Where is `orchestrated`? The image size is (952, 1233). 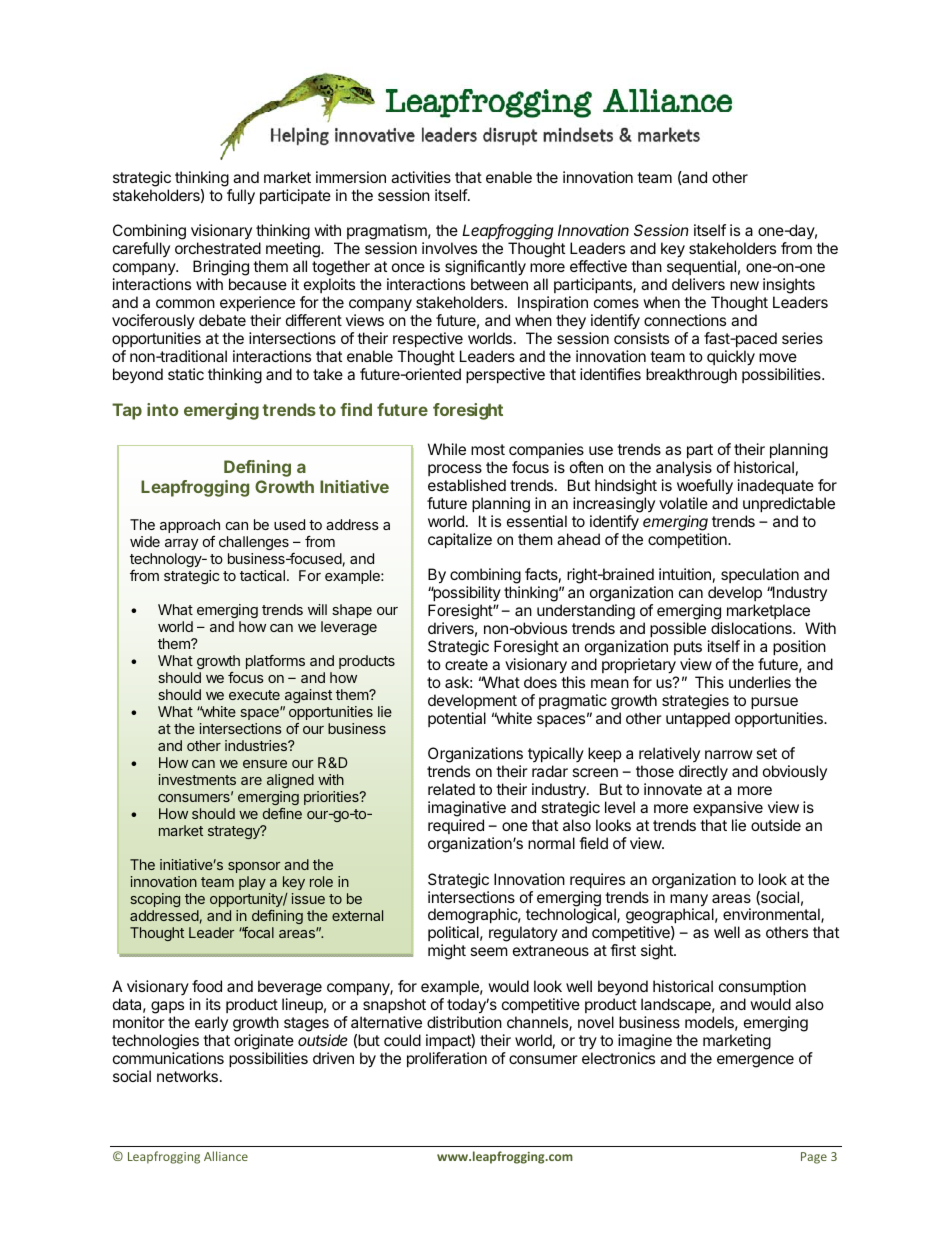 orchestrated is located at coordinates (218, 248).
